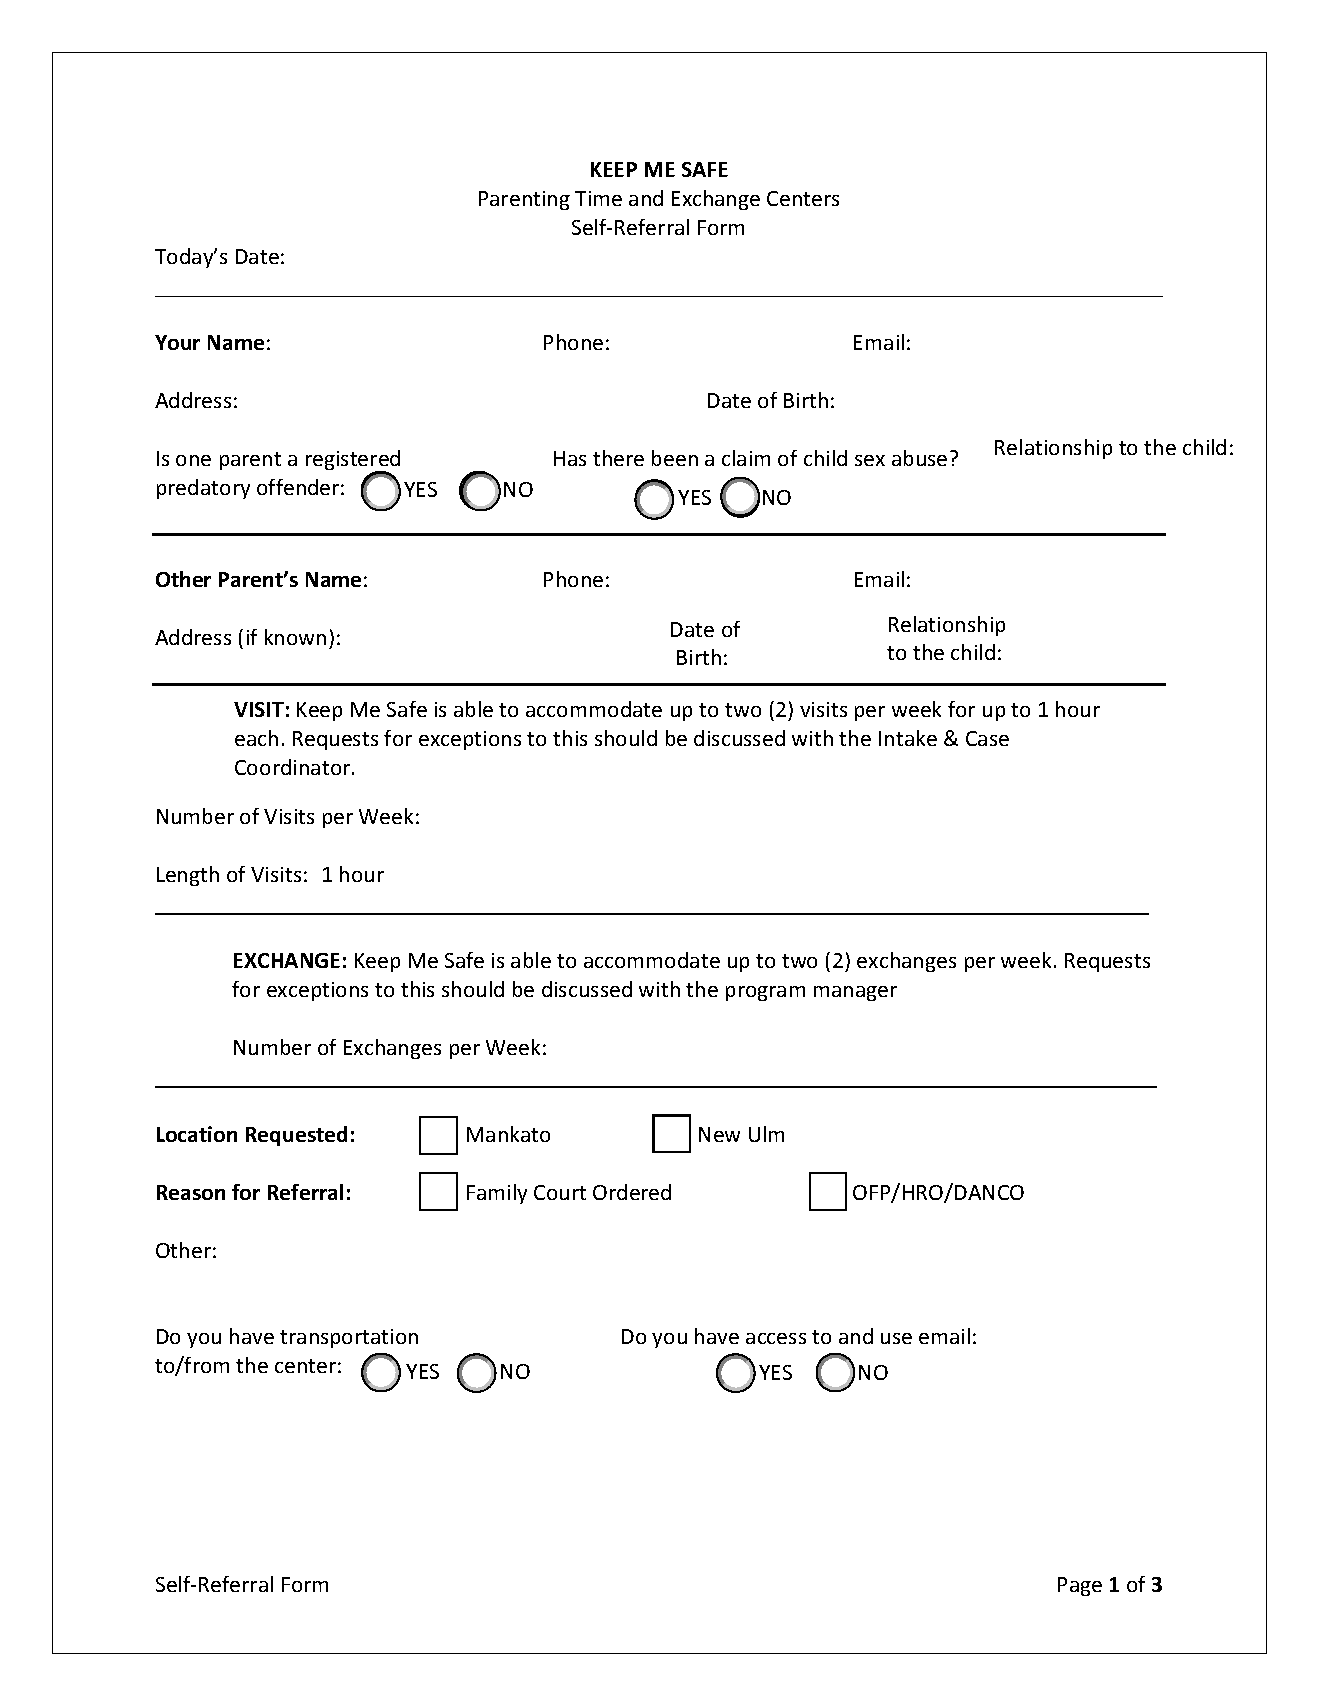 The width and height of the screenshot is (1318, 1705). I want to click on transportation, so click(349, 1338).
